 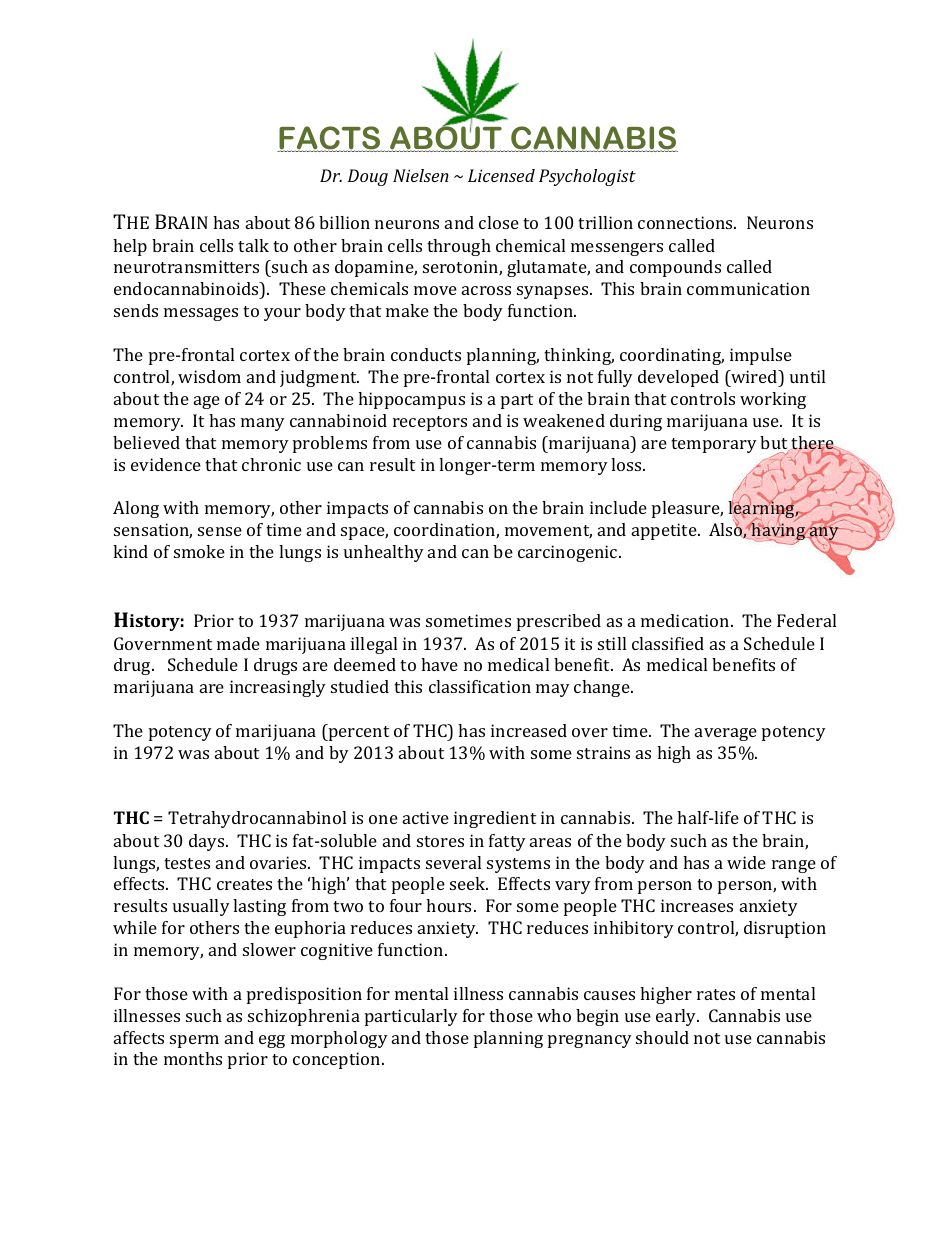 What do you see at coordinates (686, 222) in the screenshot?
I see `connections` at bounding box center [686, 222].
